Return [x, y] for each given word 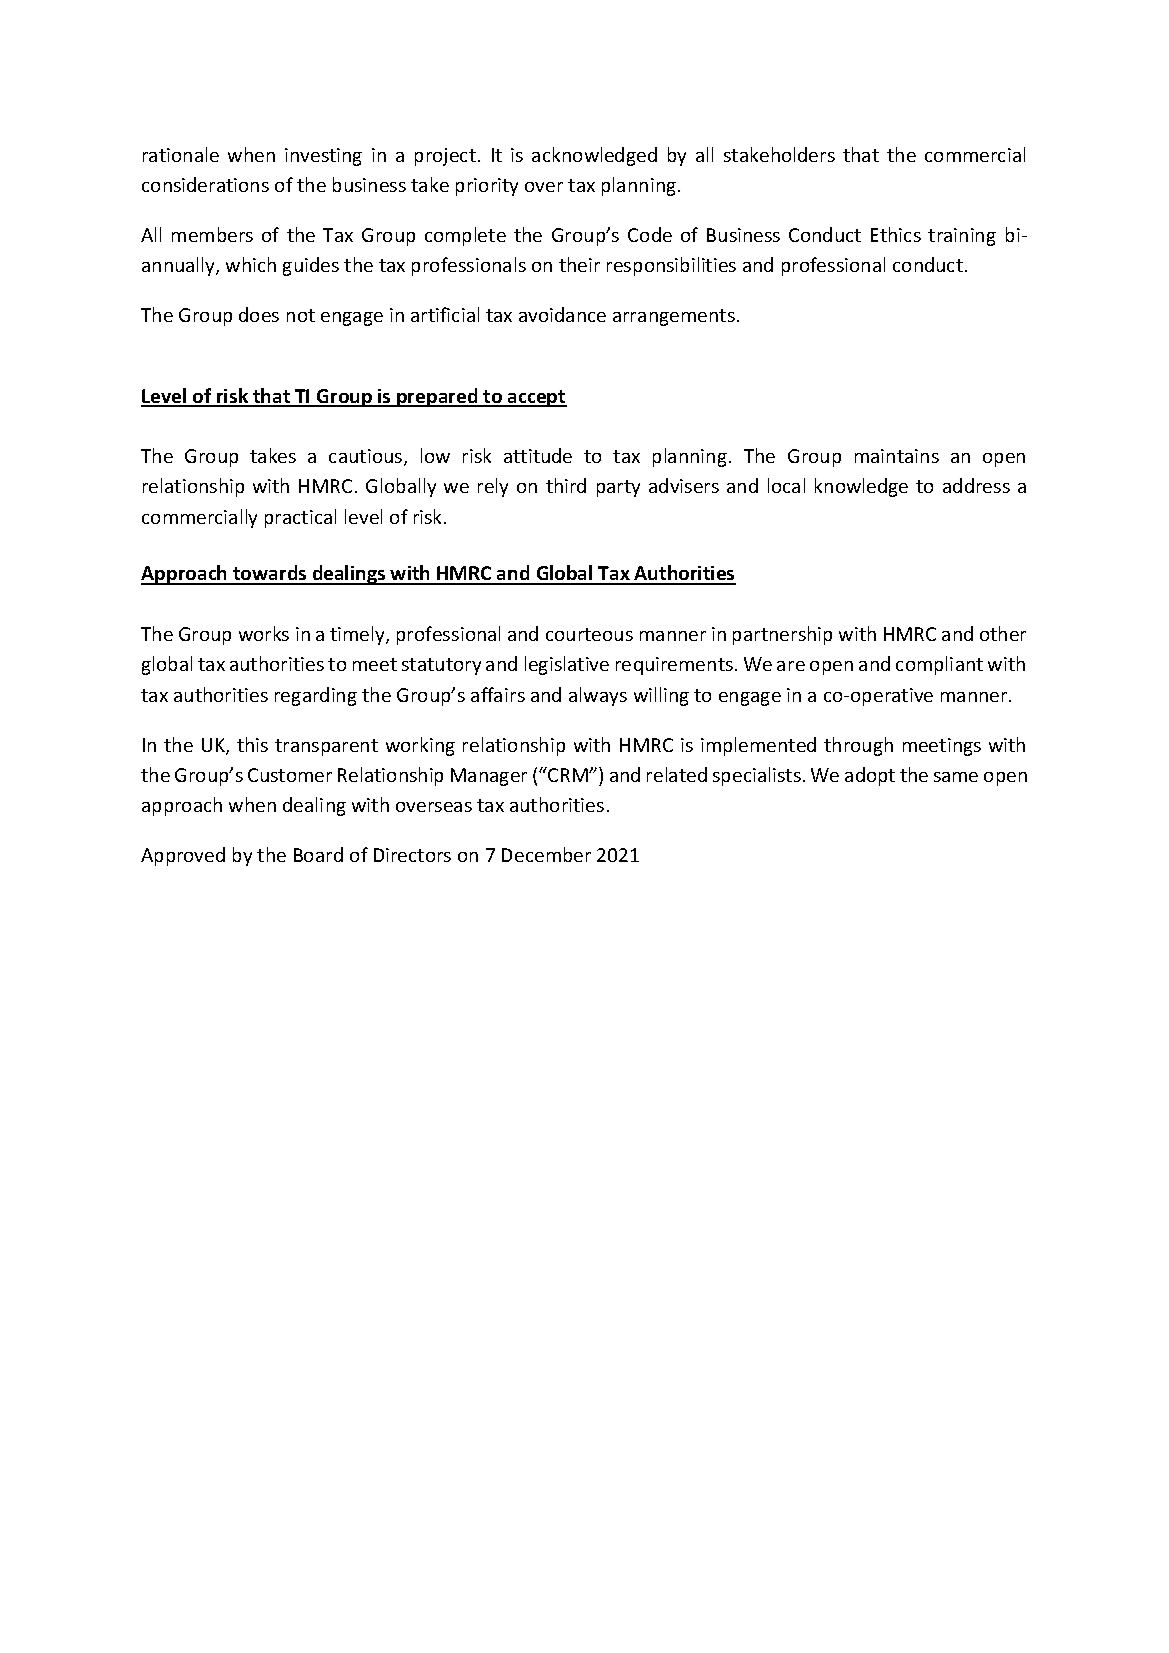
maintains [897, 456]
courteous [589, 634]
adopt [870, 776]
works [264, 633]
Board [318, 854]
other [1003, 633]
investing [323, 157]
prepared [437, 397]
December [546, 854]
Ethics [896, 234]
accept [536, 398]
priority [487, 187]
